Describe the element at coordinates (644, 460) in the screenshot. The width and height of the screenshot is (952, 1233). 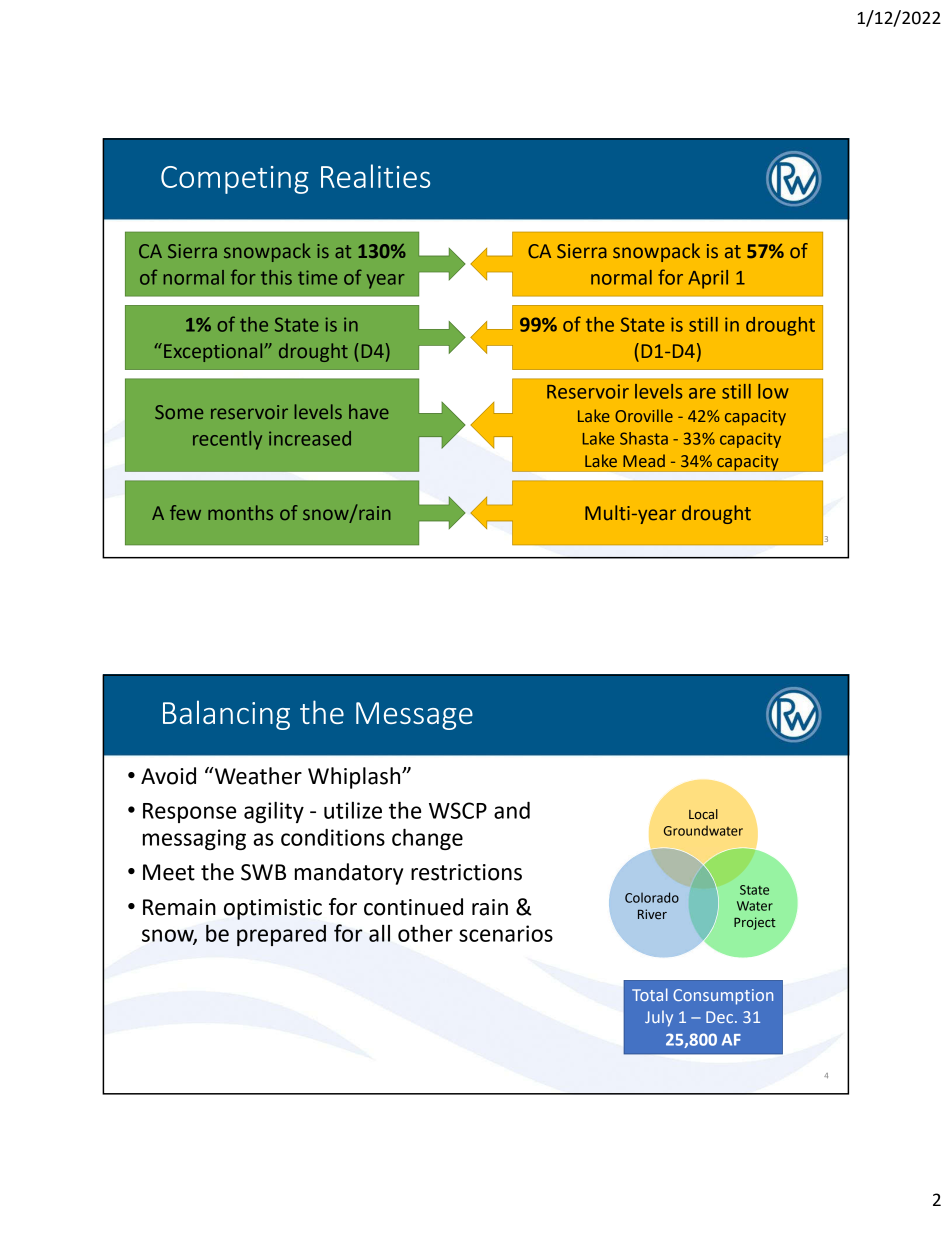
I see `Mead` at that location.
